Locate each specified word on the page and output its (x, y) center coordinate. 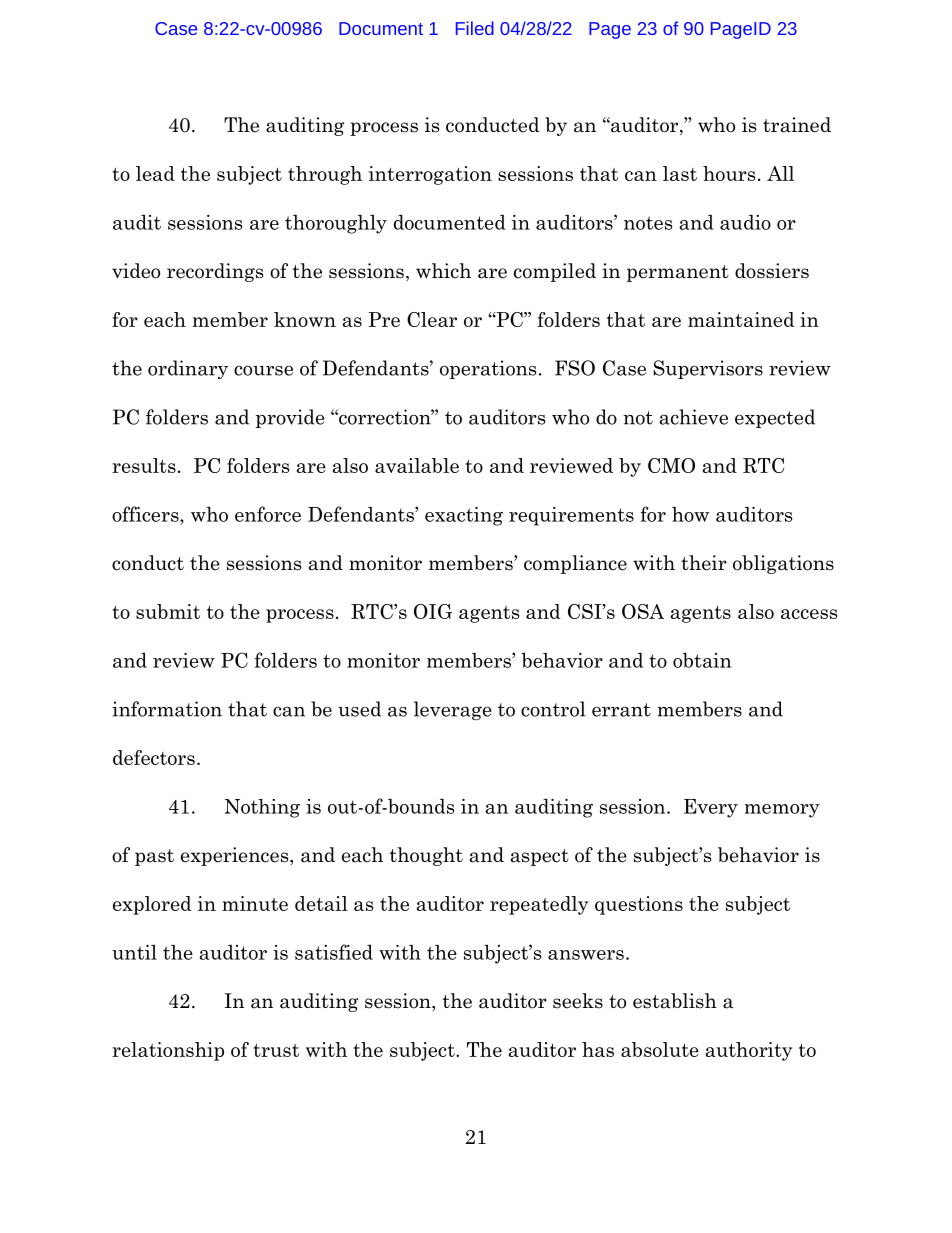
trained (797, 125)
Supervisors (708, 369)
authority (749, 1051)
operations (488, 369)
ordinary (188, 369)
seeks (578, 1001)
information (167, 709)
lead (155, 173)
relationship (168, 1051)
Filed (475, 28)
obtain (702, 660)
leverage (453, 710)
